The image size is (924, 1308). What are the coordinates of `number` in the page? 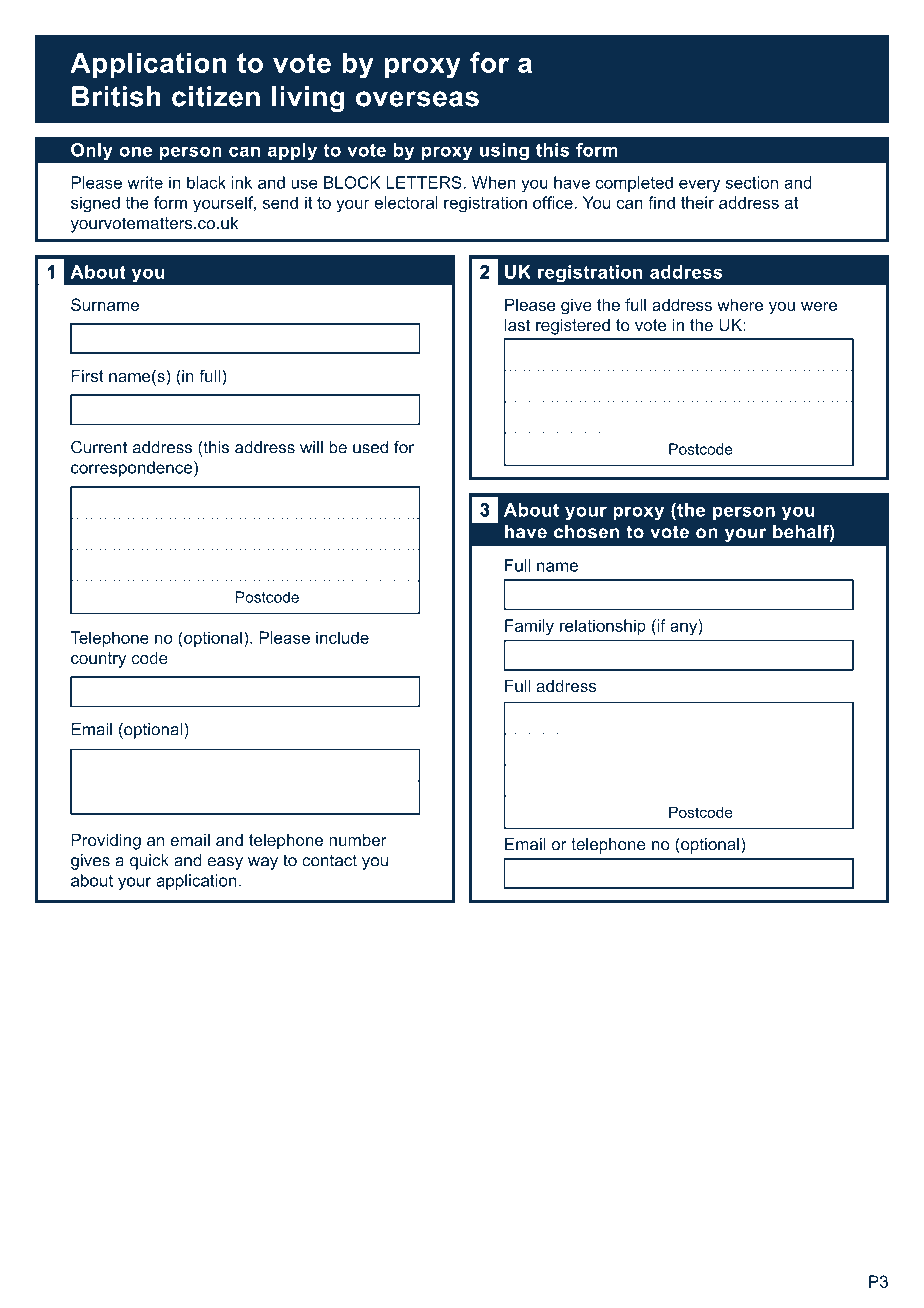 It's located at (358, 839).
